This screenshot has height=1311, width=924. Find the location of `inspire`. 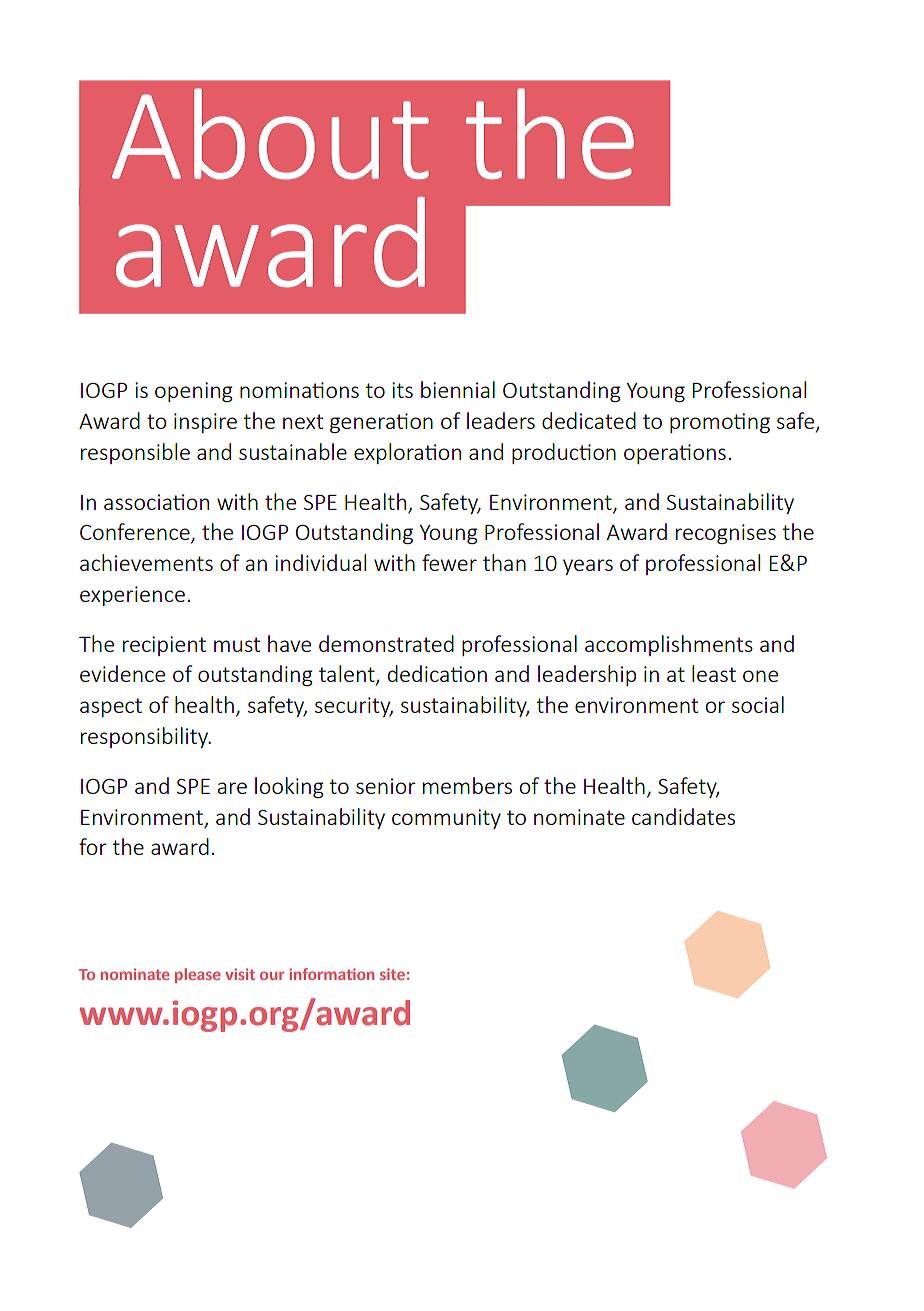

inspire is located at coordinates (205, 423).
